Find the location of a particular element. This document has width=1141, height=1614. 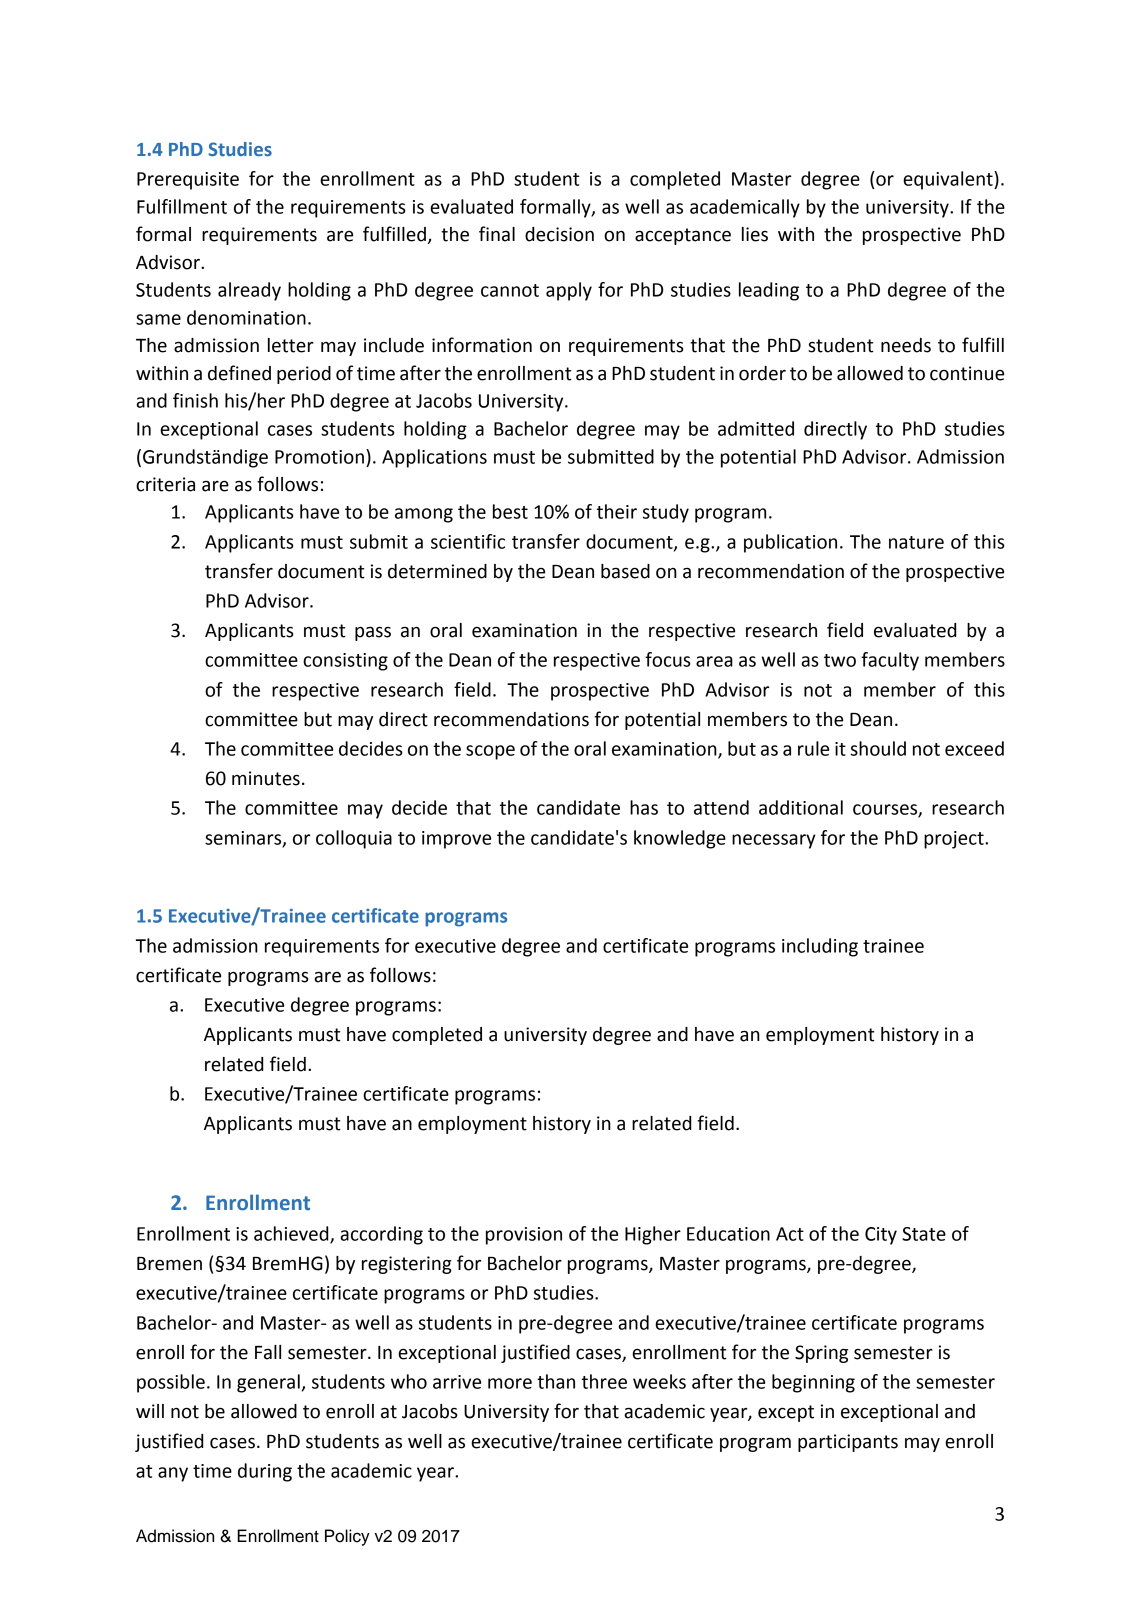

decision is located at coordinates (559, 234).
